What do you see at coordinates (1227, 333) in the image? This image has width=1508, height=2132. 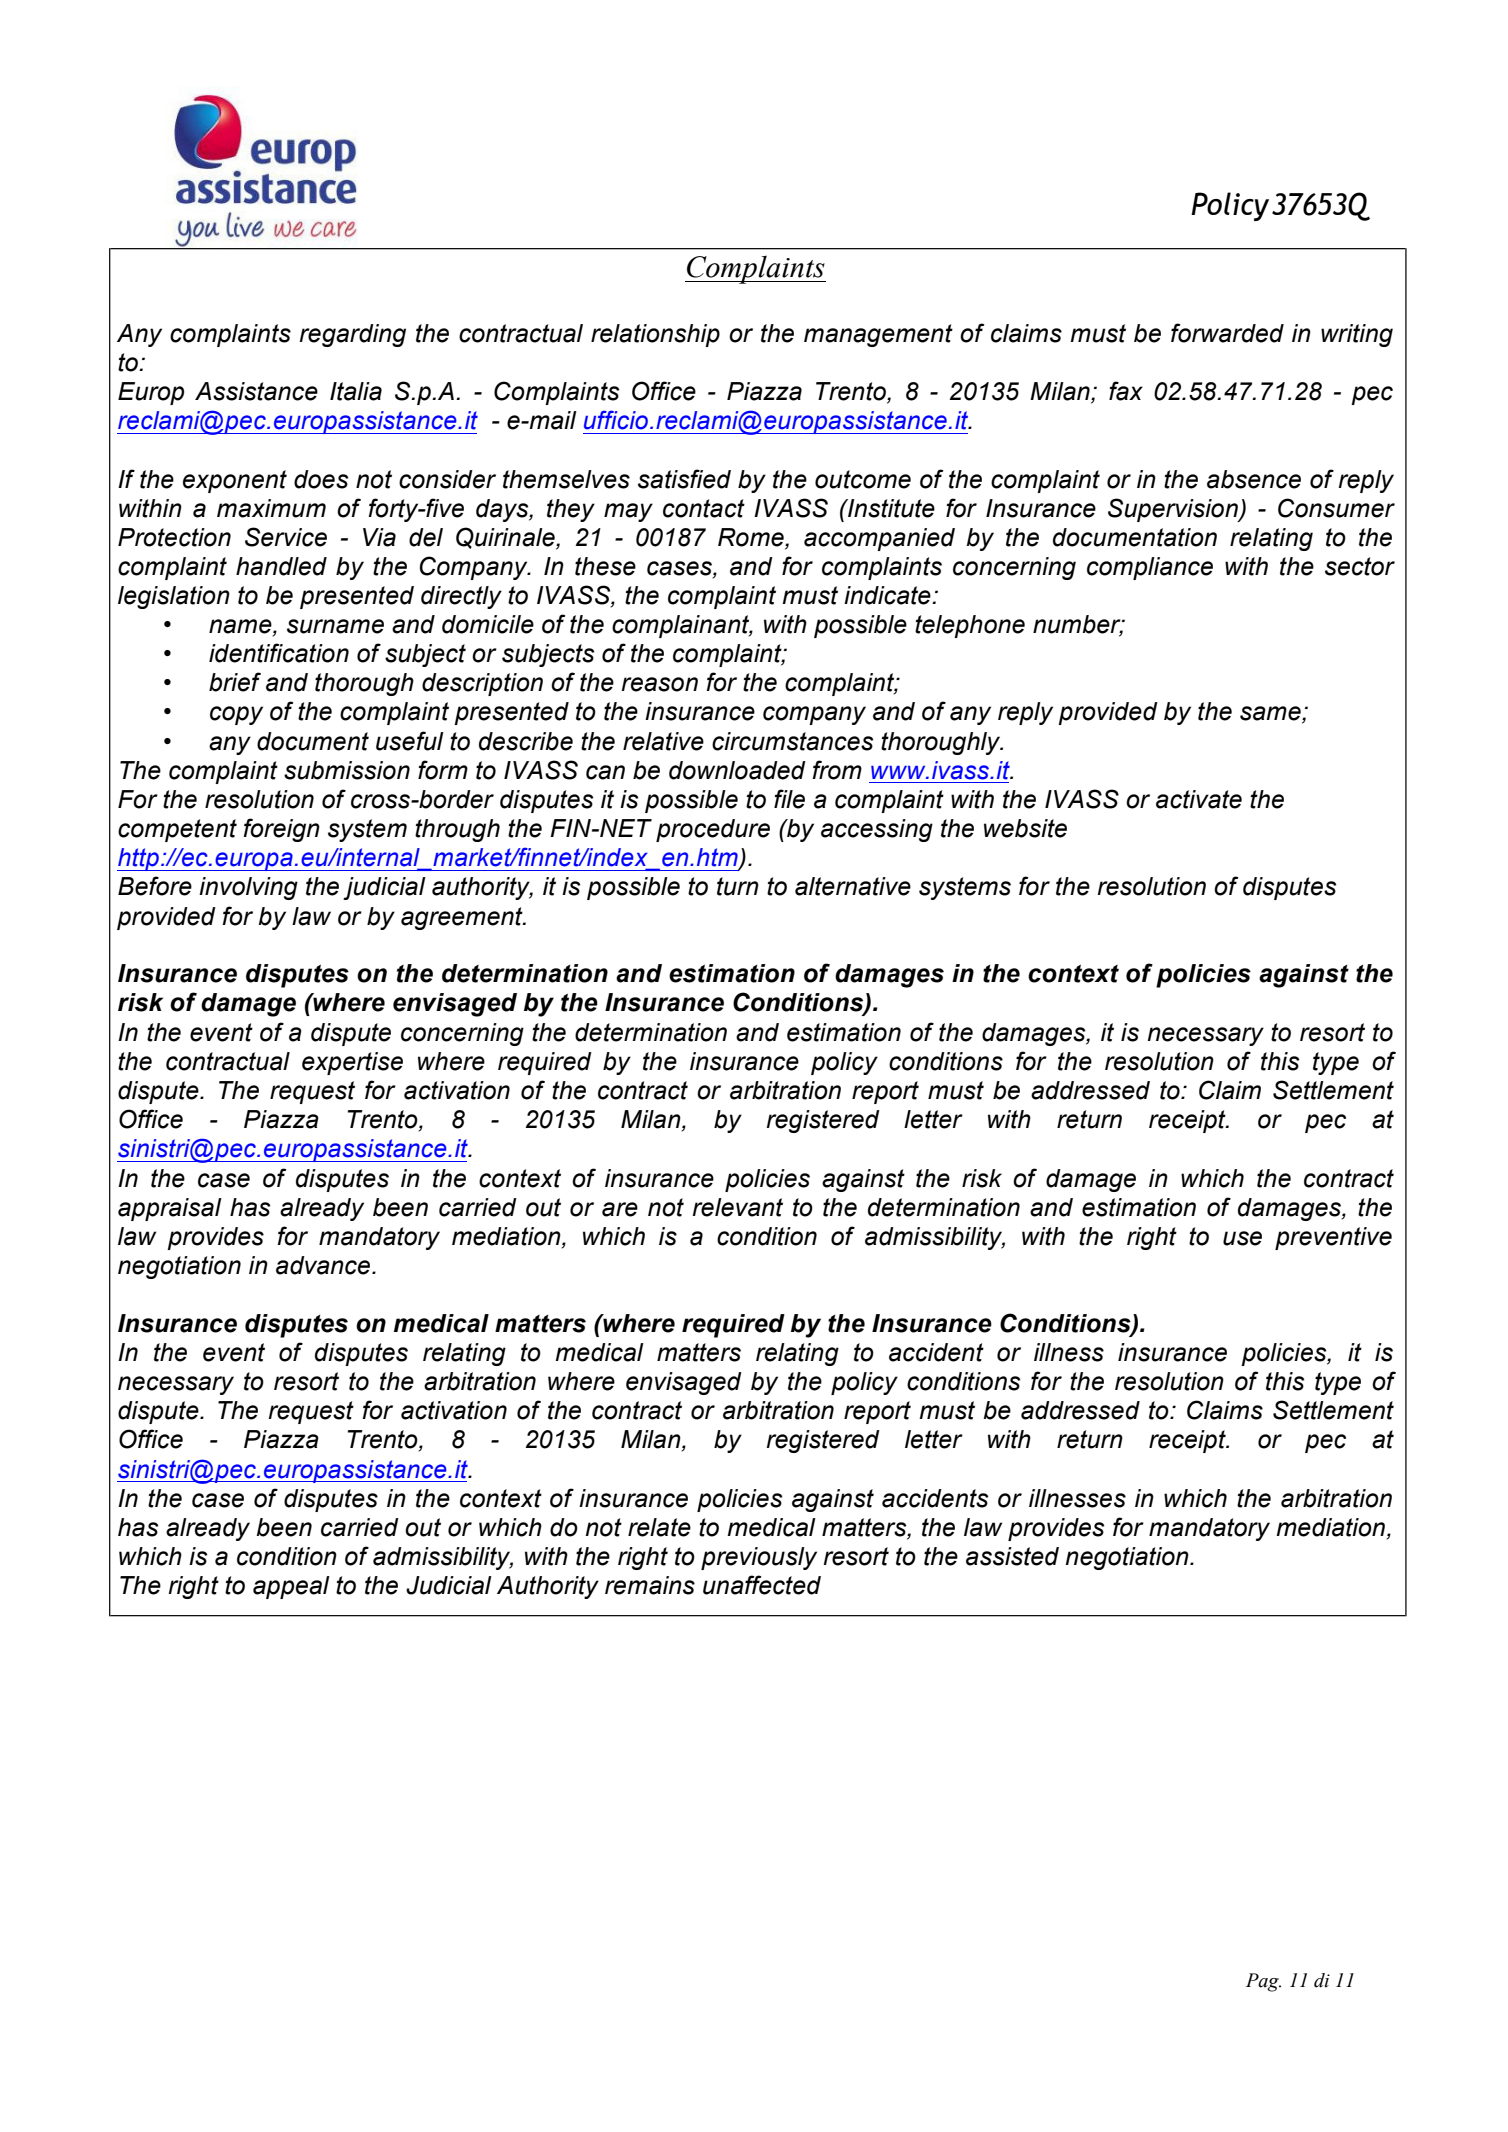 I see `forwarded` at bounding box center [1227, 333].
